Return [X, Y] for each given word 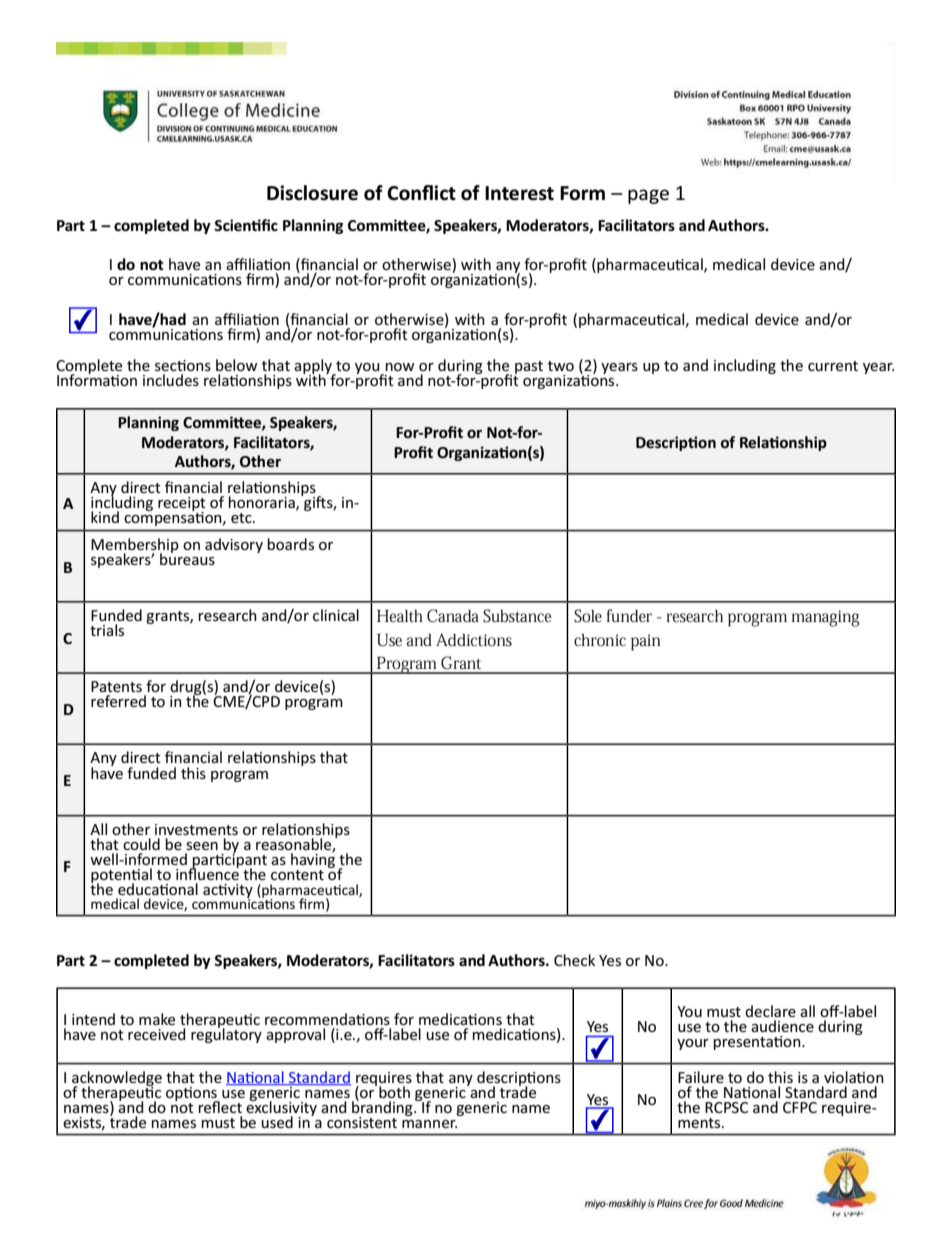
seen [202, 846]
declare [770, 1011]
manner [429, 1124]
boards [291, 544]
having [313, 859]
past [529, 367]
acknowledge [117, 1079]
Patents [116, 686]
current [833, 366]
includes [171, 380]
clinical [336, 615]
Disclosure [312, 193]
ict [445, 193]
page [648, 196]
